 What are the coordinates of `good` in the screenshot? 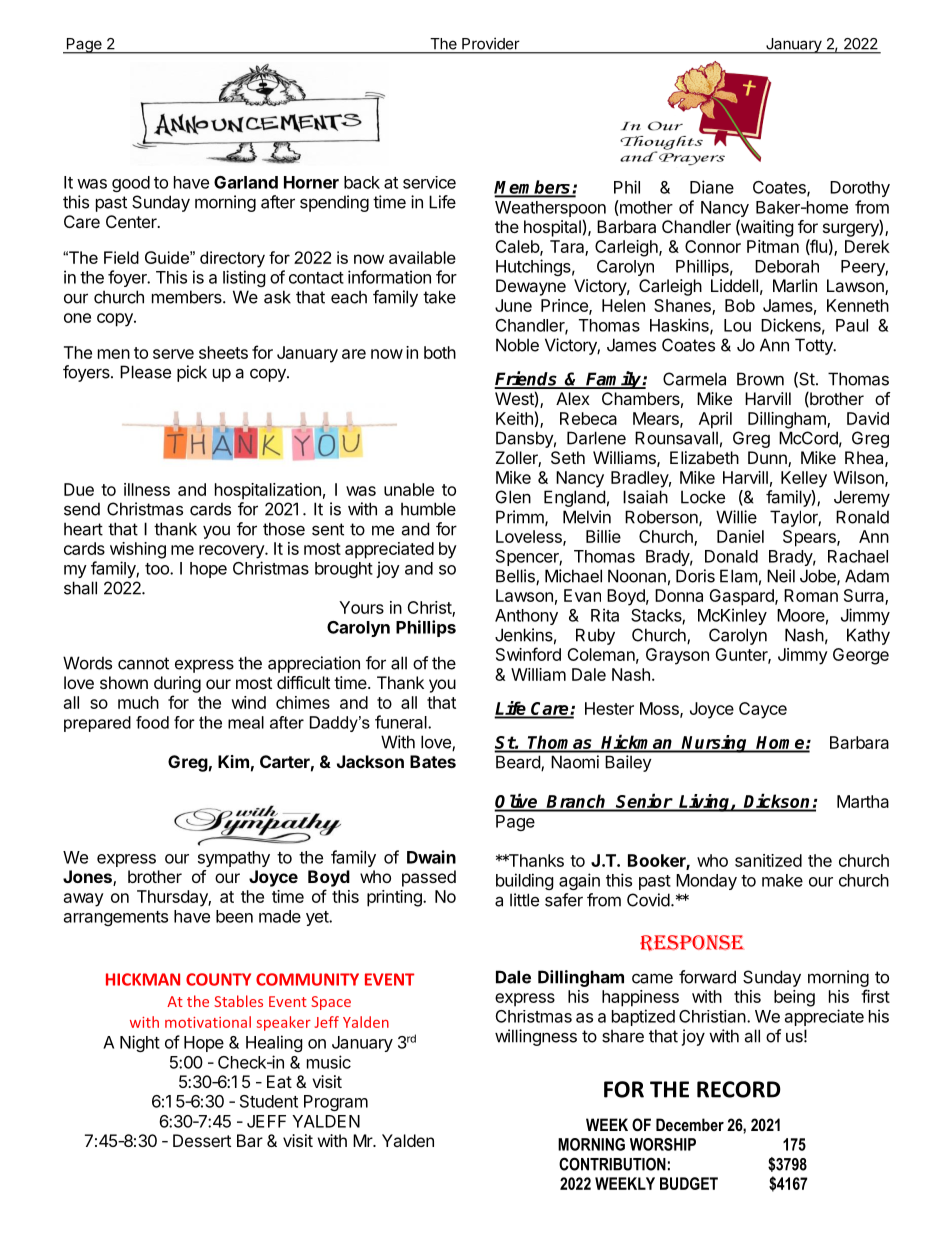 It's located at (131, 184).
